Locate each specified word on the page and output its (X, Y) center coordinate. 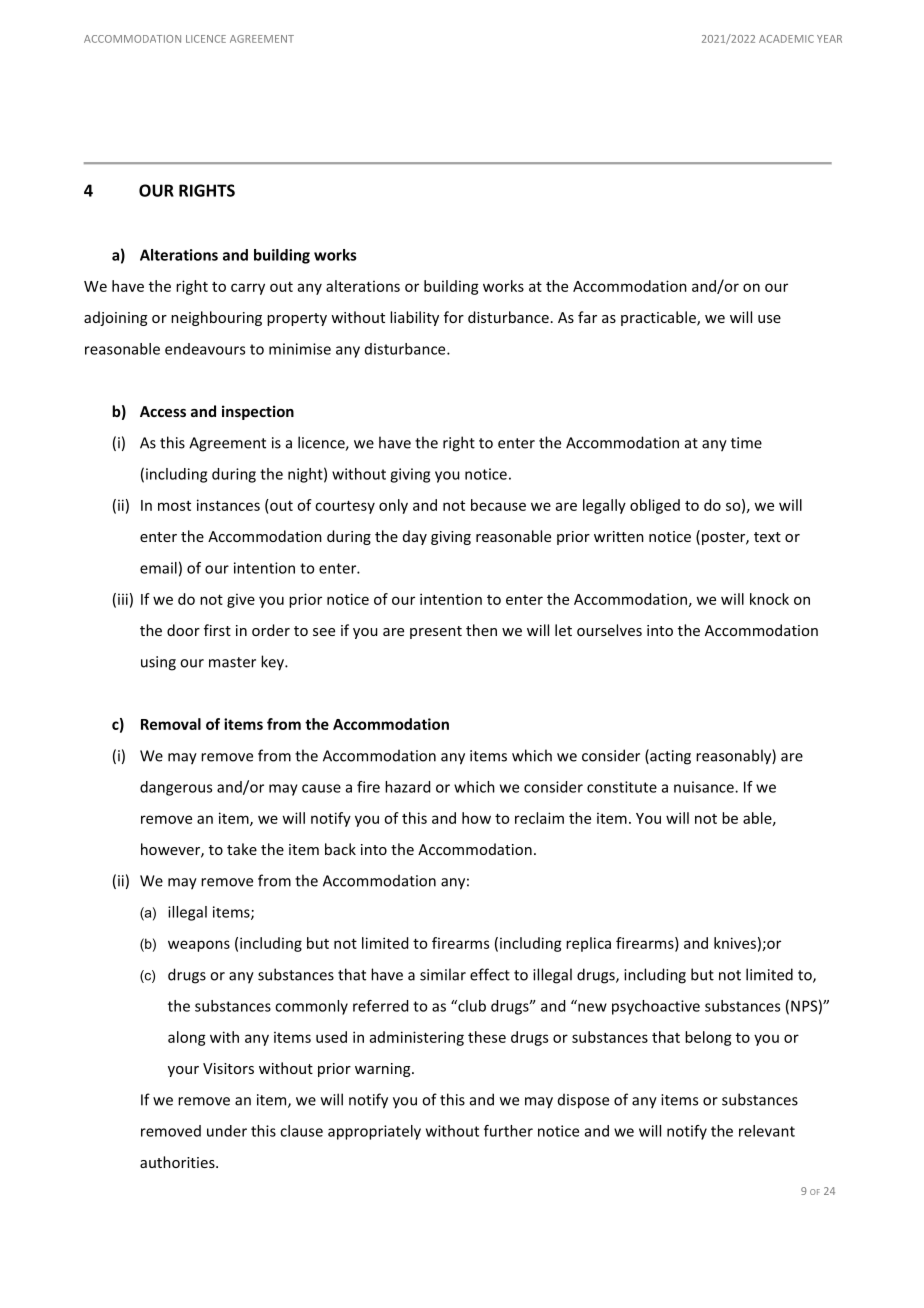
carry (248, 289)
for (454, 317)
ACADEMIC (786, 39)
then (481, 630)
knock (769, 599)
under (227, 1131)
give (241, 601)
